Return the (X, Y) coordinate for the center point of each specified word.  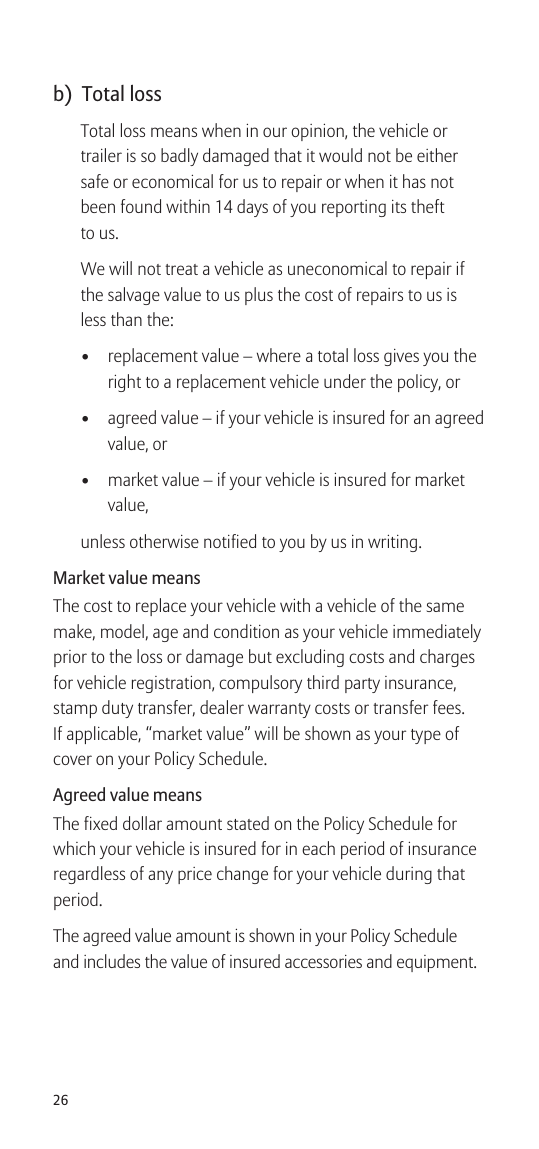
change (242, 875)
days (252, 208)
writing (392, 543)
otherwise (164, 541)
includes (112, 961)
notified (230, 541)
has (414, 181)
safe (95, 181)
